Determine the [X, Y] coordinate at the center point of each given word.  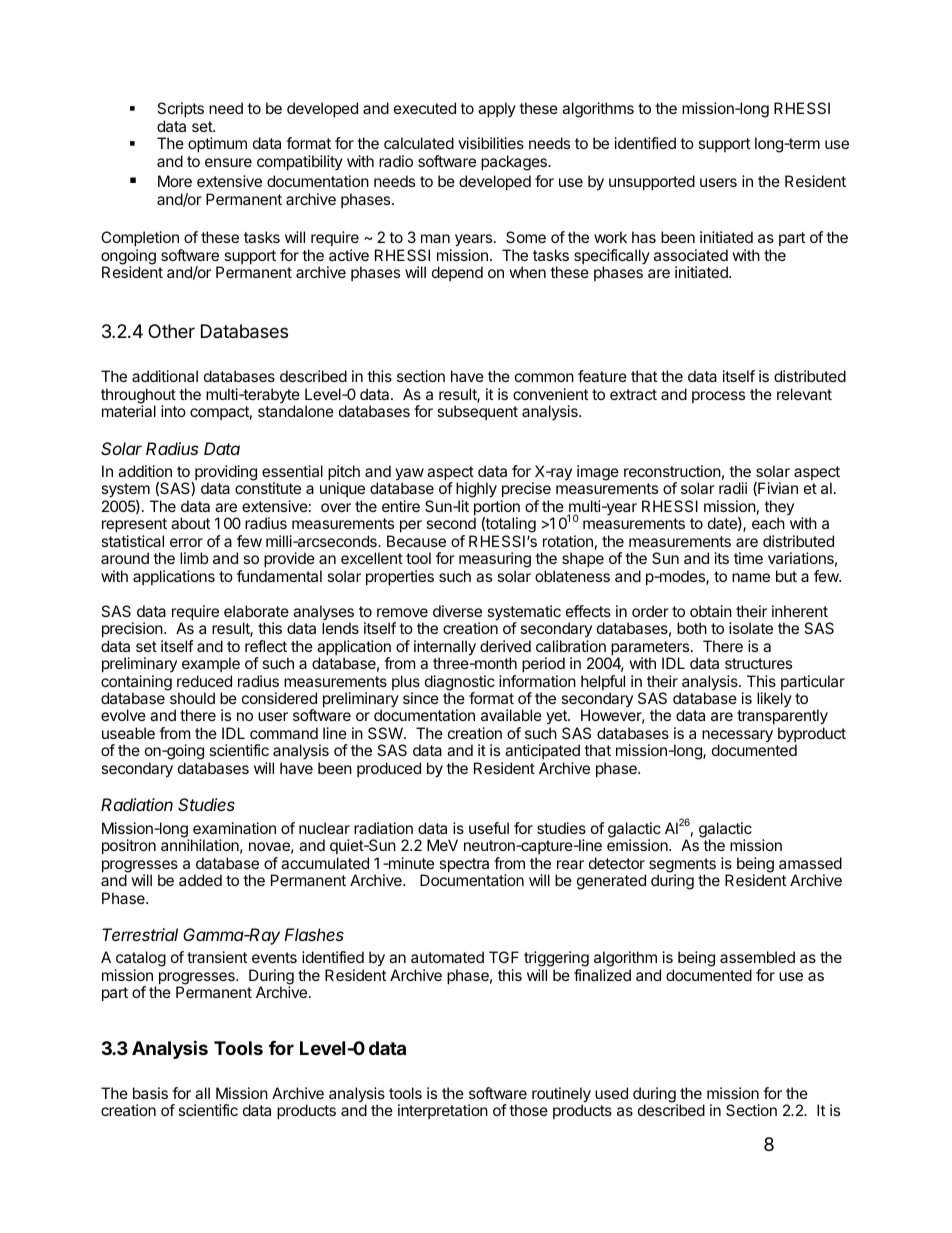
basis [150, 1093]
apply [497, 109]
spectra [464, 865]
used [611, 1093]
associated [691, 255]
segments [682, 866]
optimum [217, 144]
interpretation [443, 1111]
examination [234, 828]
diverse [457, 611]
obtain [711, 611]
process [718, 397]
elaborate [256, 611]
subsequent [477, 412]
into [173, 411]
